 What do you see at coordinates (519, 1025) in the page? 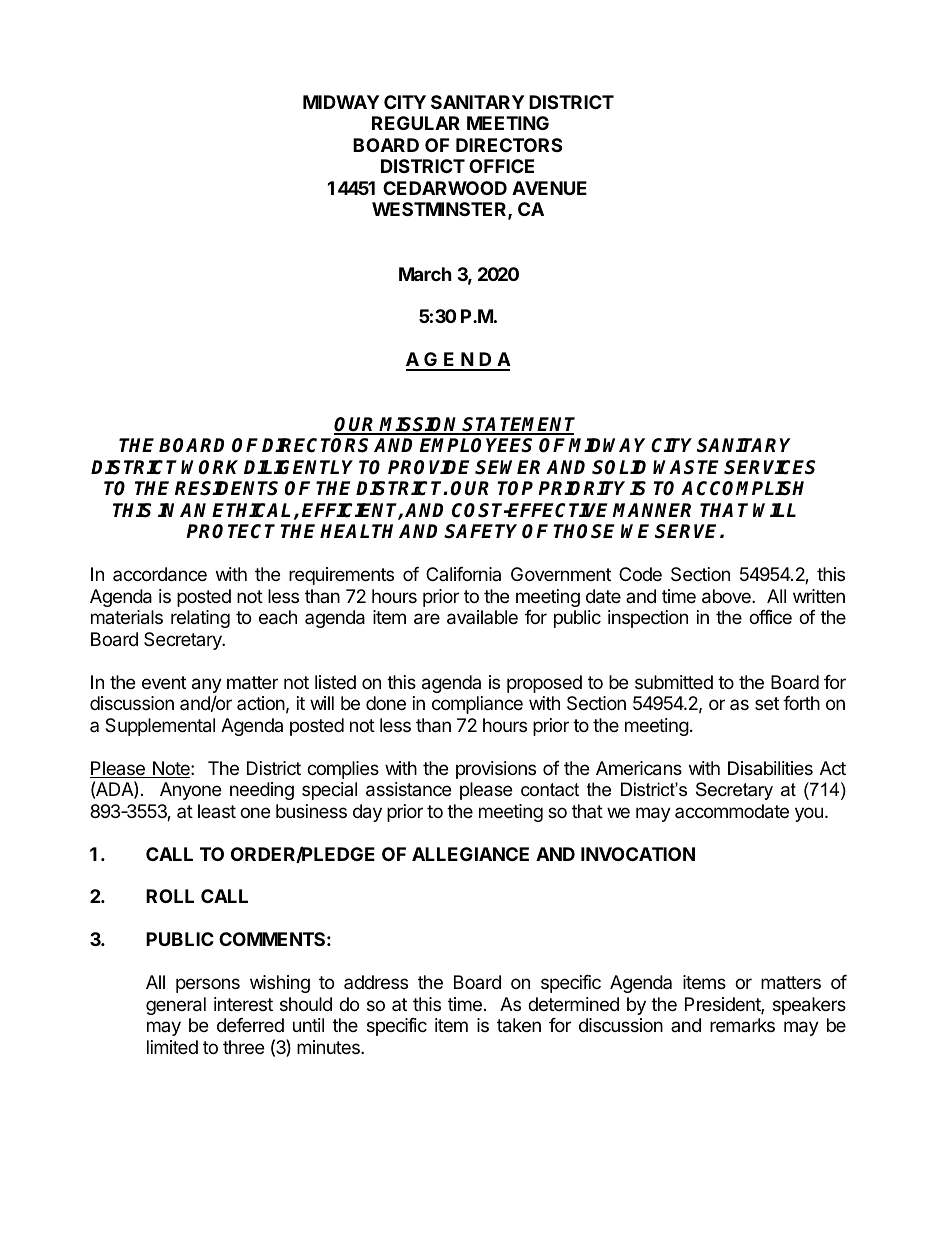
I see `taken` at bounding box center [519, 1025].
